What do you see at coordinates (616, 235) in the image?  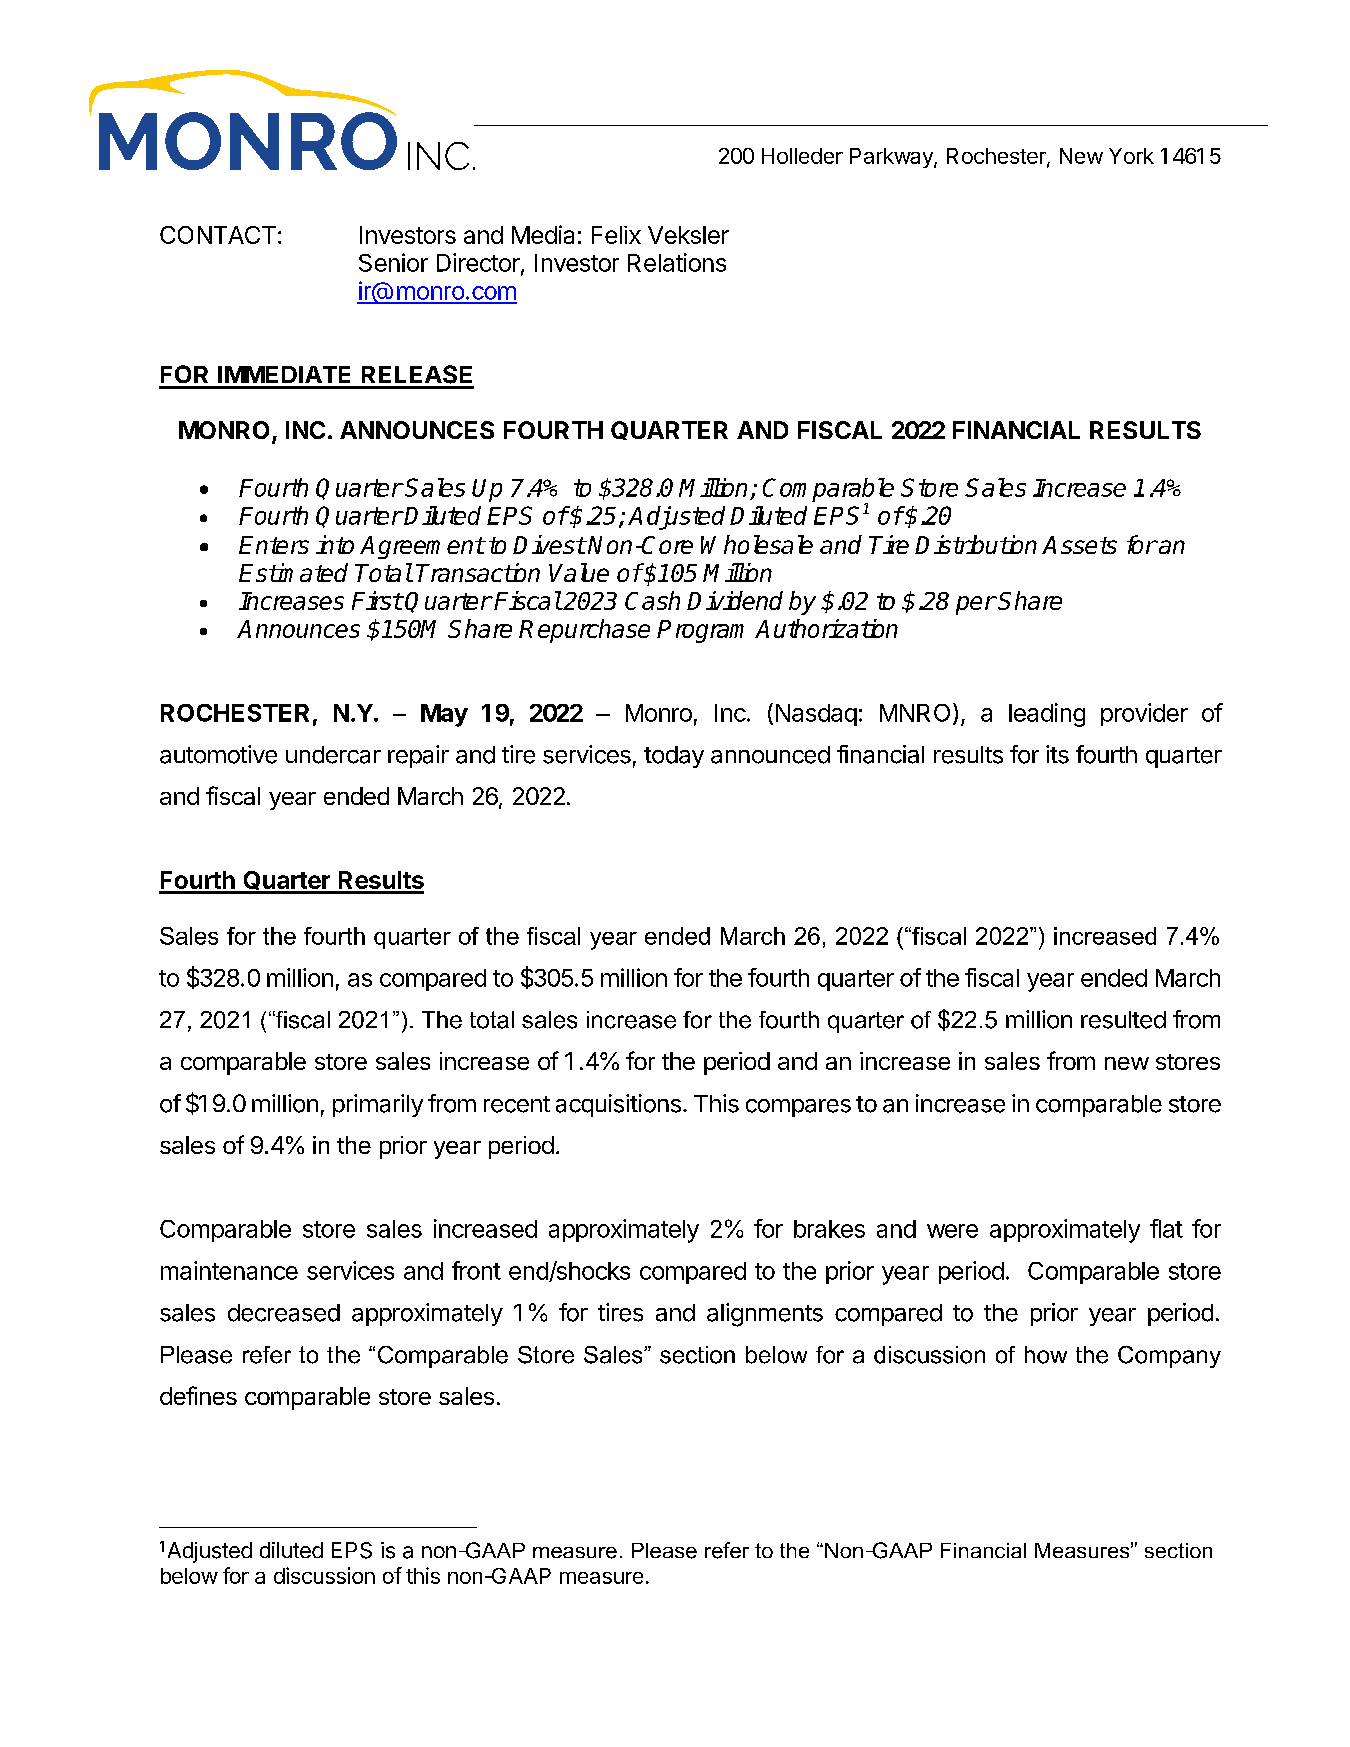 I see `Felix` at bounding box center [616, 235].
